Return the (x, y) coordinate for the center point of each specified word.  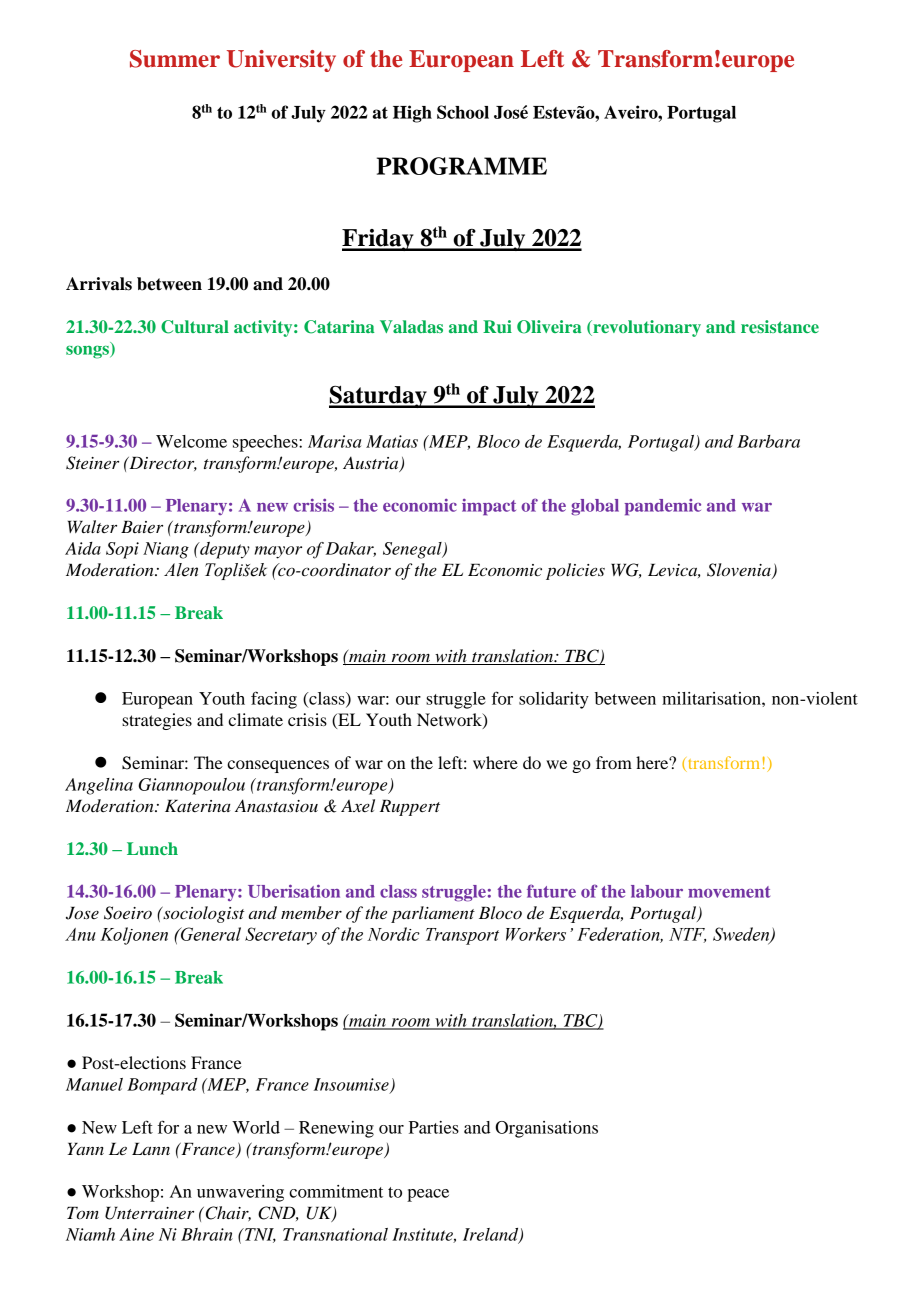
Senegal (413, 550)
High (412, 114)
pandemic (663, 507)
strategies (157, 721)
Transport (462, 936)
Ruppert (410, 808)
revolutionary (646, 328)
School (463, 112)
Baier (142, 527)
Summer (175, 59)
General (210, 934)
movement (729, 892)
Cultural (195, 327)
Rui (497, 326)
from (614, 762)
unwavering (240, 1193)
